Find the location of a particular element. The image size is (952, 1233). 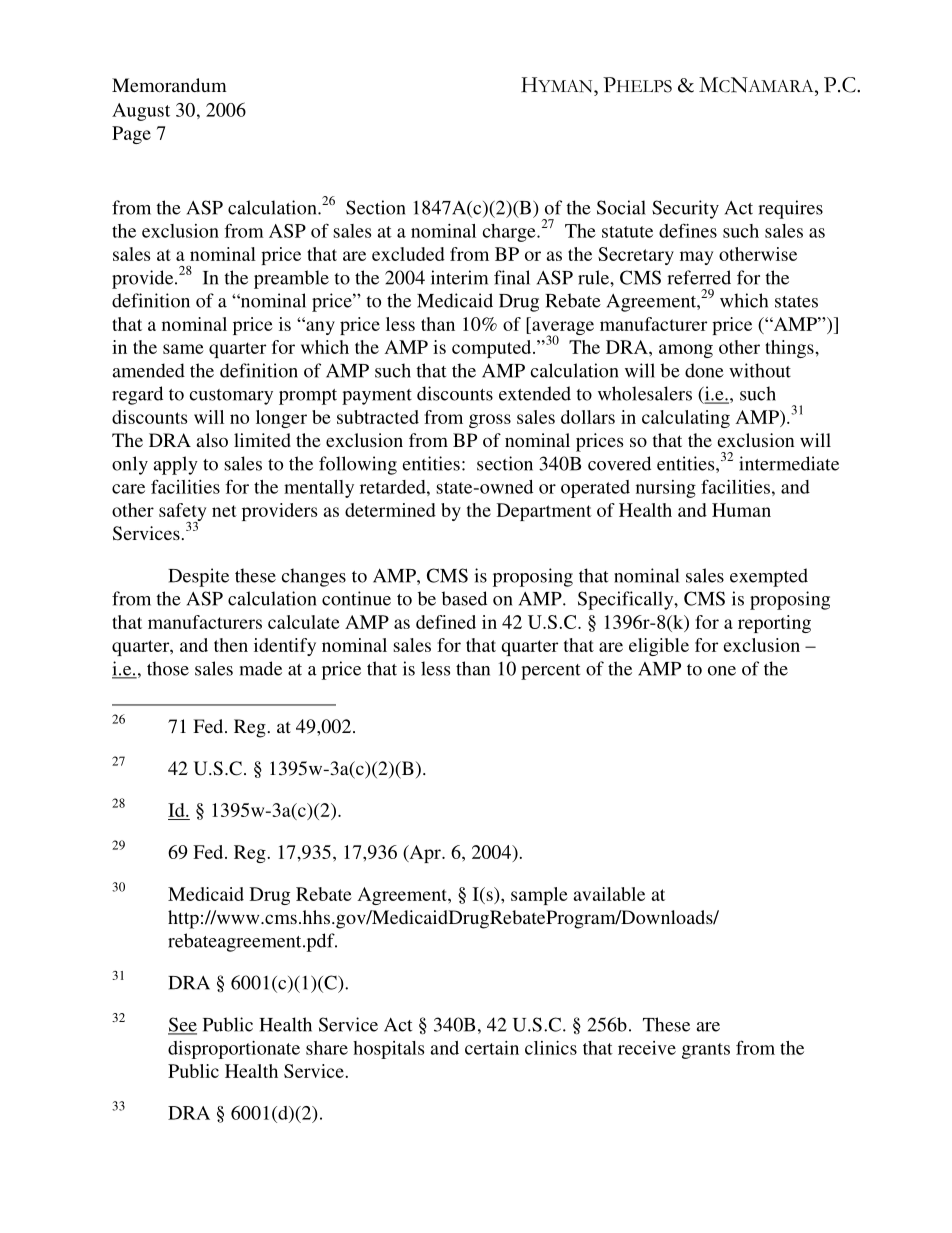

those is located at coordinates (168, 668).
